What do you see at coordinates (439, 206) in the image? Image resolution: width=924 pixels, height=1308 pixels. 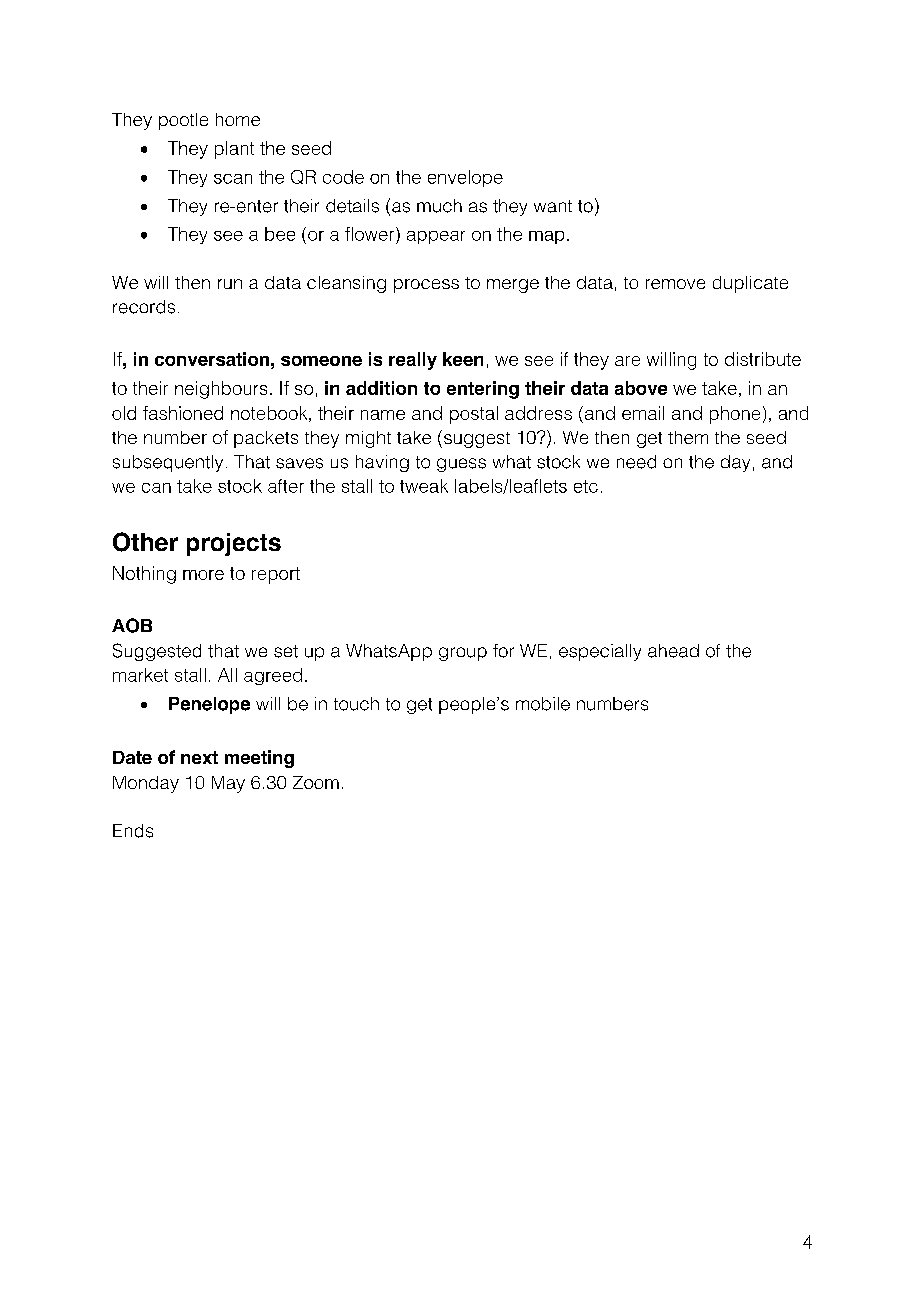 I see `much` at bounding box center [439, 206].
